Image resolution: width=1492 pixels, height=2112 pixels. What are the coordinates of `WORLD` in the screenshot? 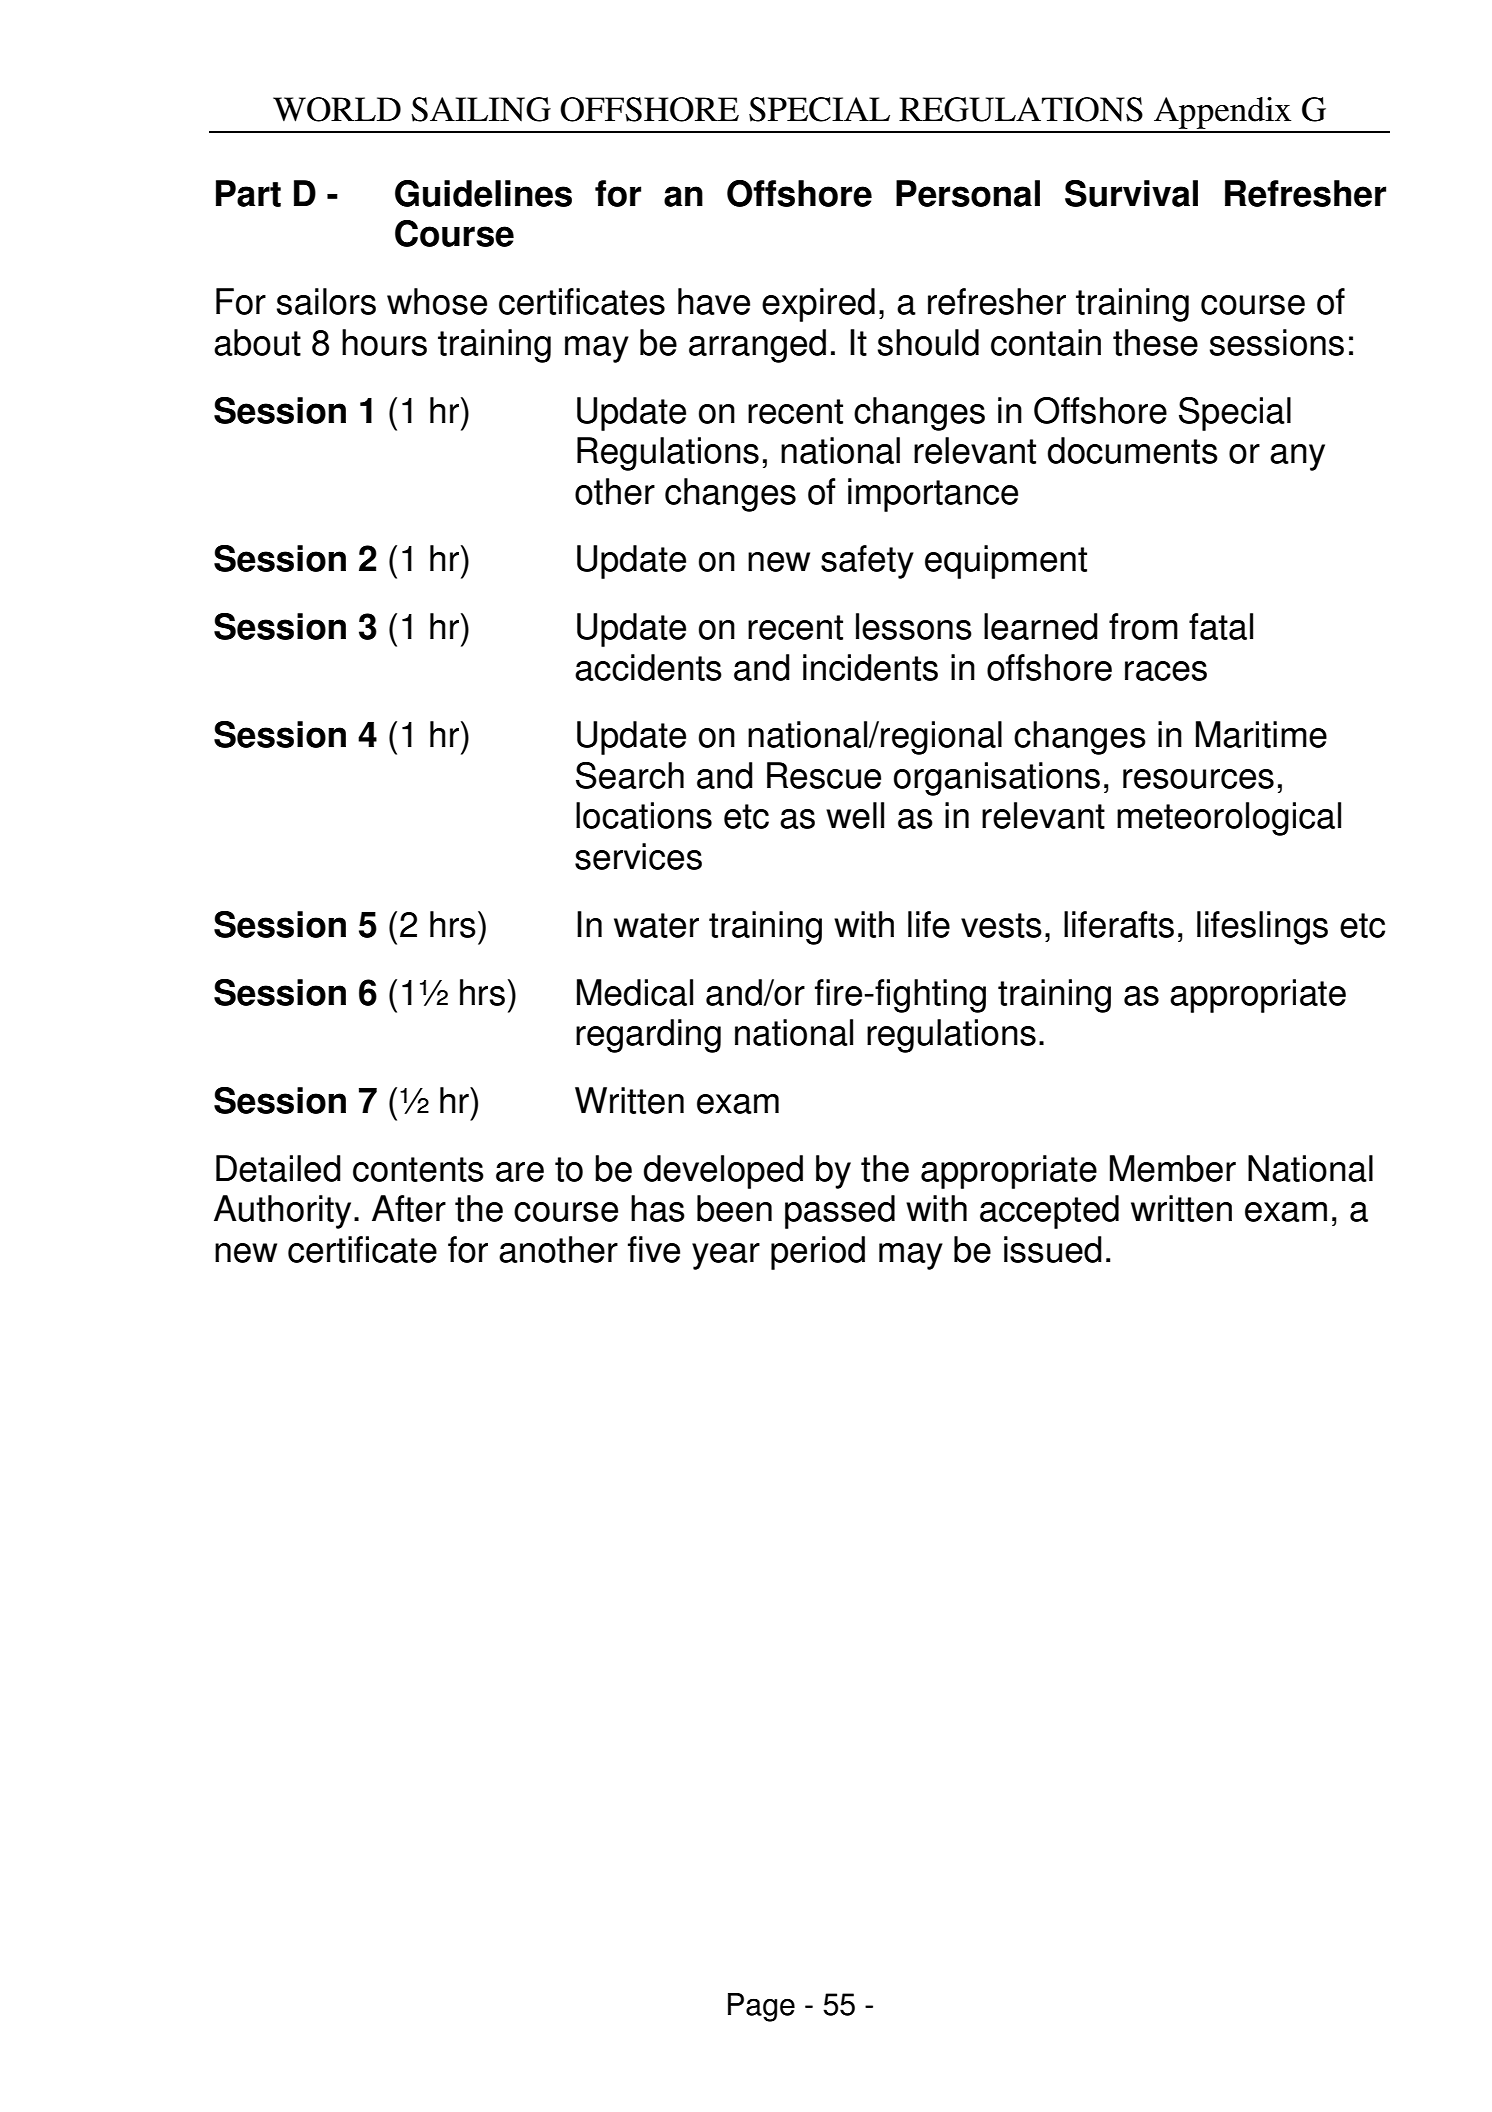 It's located at (337, 109).
